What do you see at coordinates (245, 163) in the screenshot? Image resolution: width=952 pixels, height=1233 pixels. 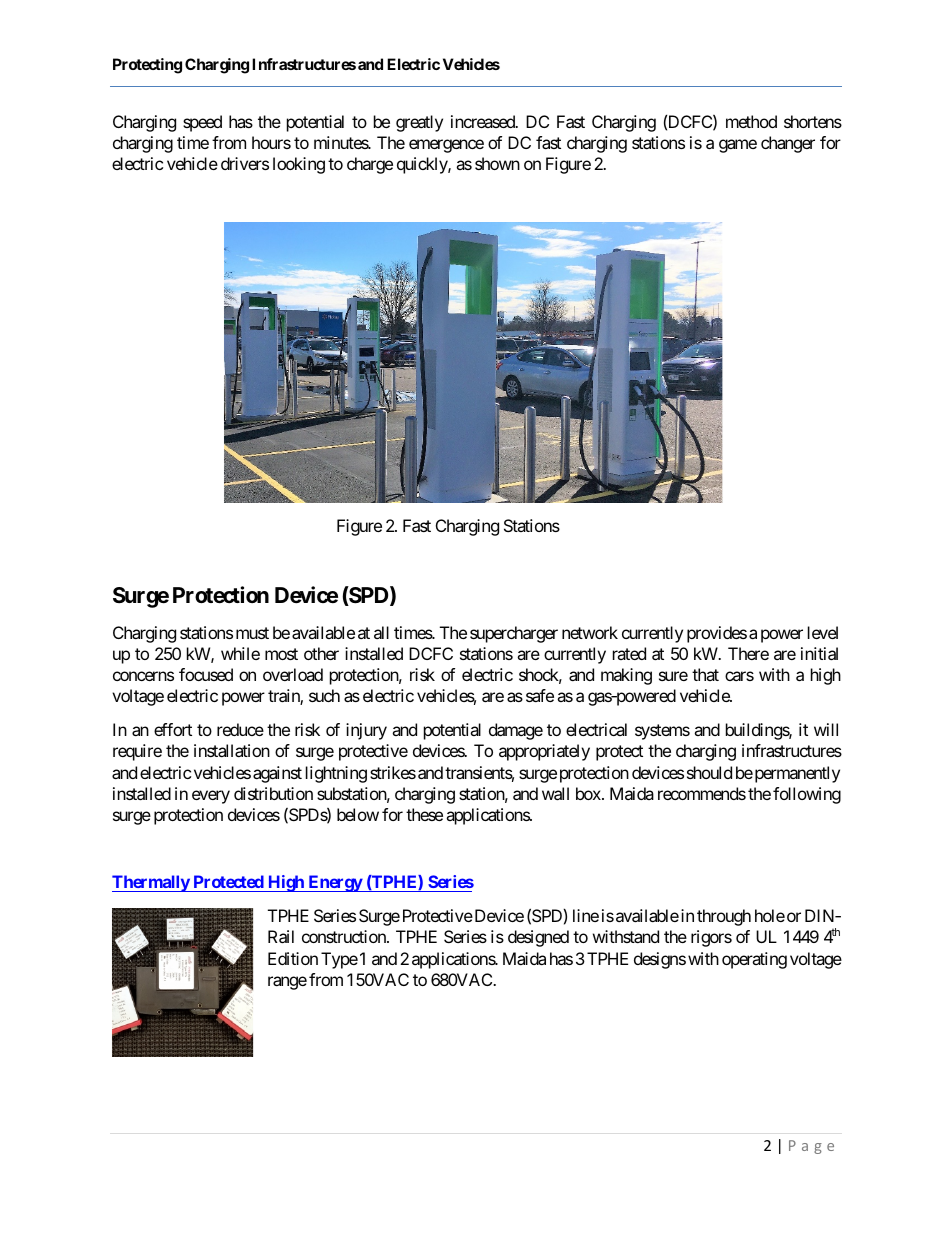 I see `drivers` at bounding box center [245, 163].
